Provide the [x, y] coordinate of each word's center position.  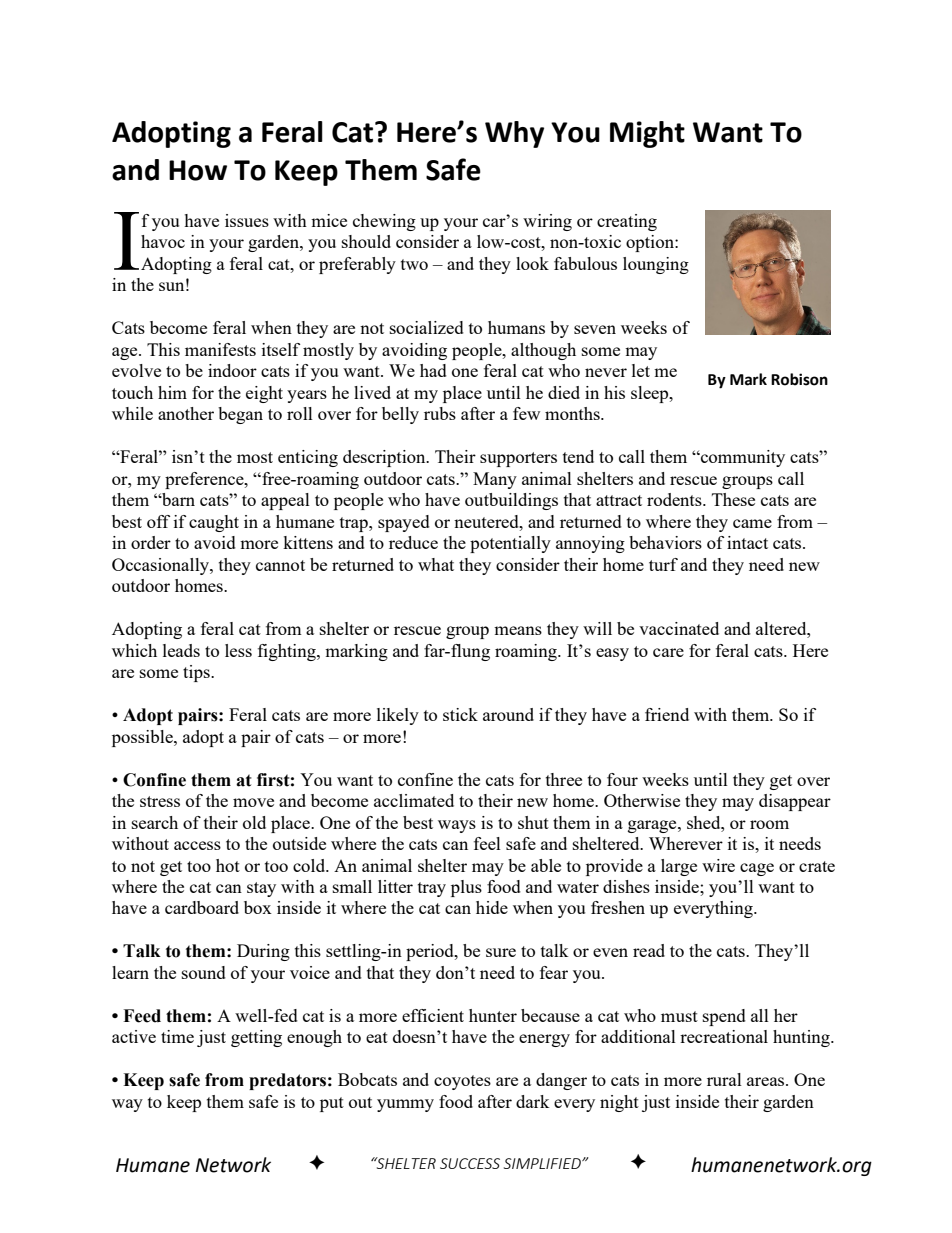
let [641, 370]
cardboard [202, 907]
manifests [220, 349]
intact [747, 542]
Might [647, 134]
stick [460, 714]
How [198, 170]
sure [501, 952]
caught [214, 523]
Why [514, 134]
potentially [510, 544]
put [332, 1104]
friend [667, 714]
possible [143, 738]
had [433, 370]
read [649, 950]
